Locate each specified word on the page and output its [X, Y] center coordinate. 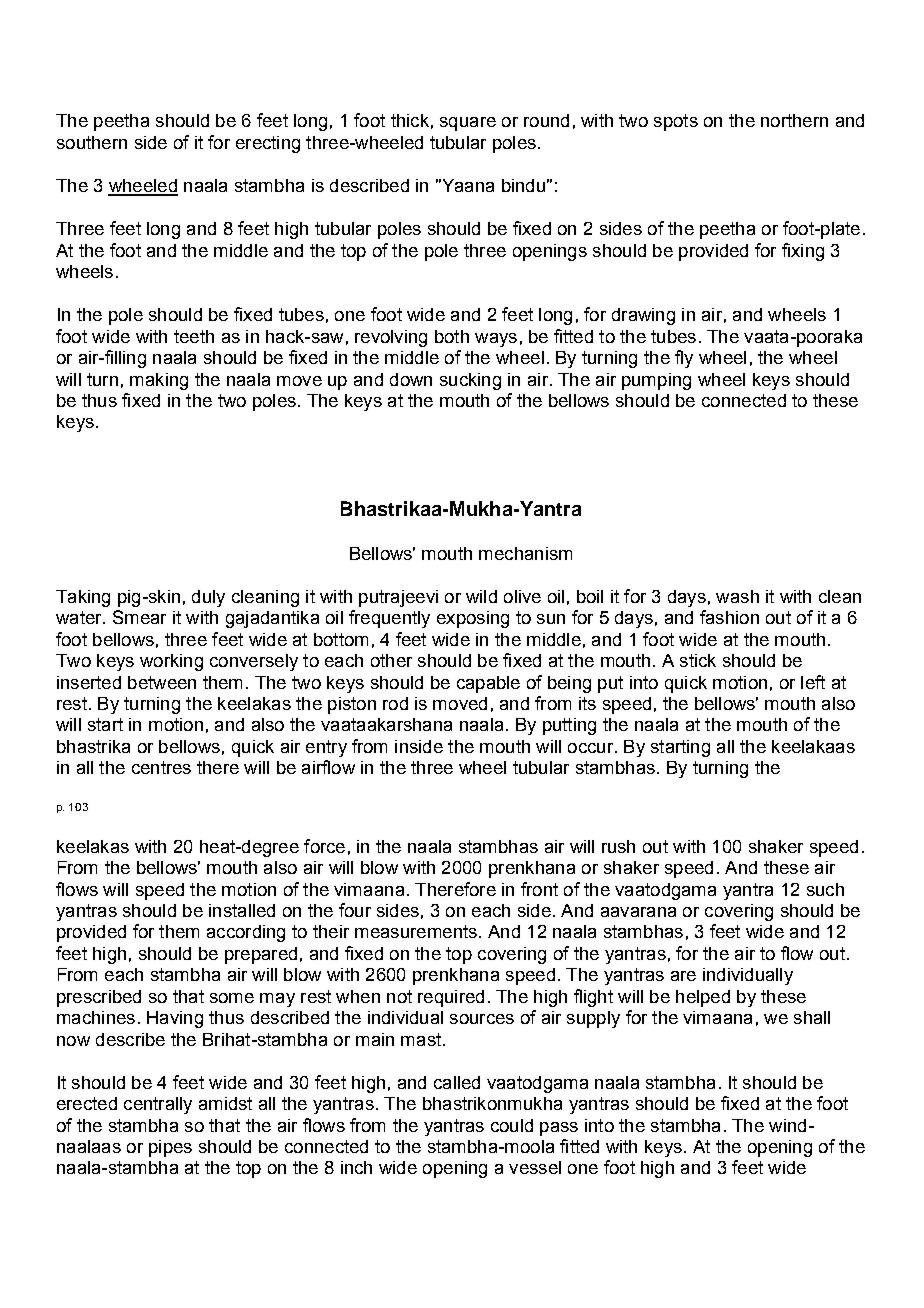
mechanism [525, 553]
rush [618, 846]
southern [92, 142]
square [468, 124]
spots [676, 122]
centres [161, 767]
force [324, 846]
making [159, 381]
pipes [170, 1148]
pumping [656, 381]
